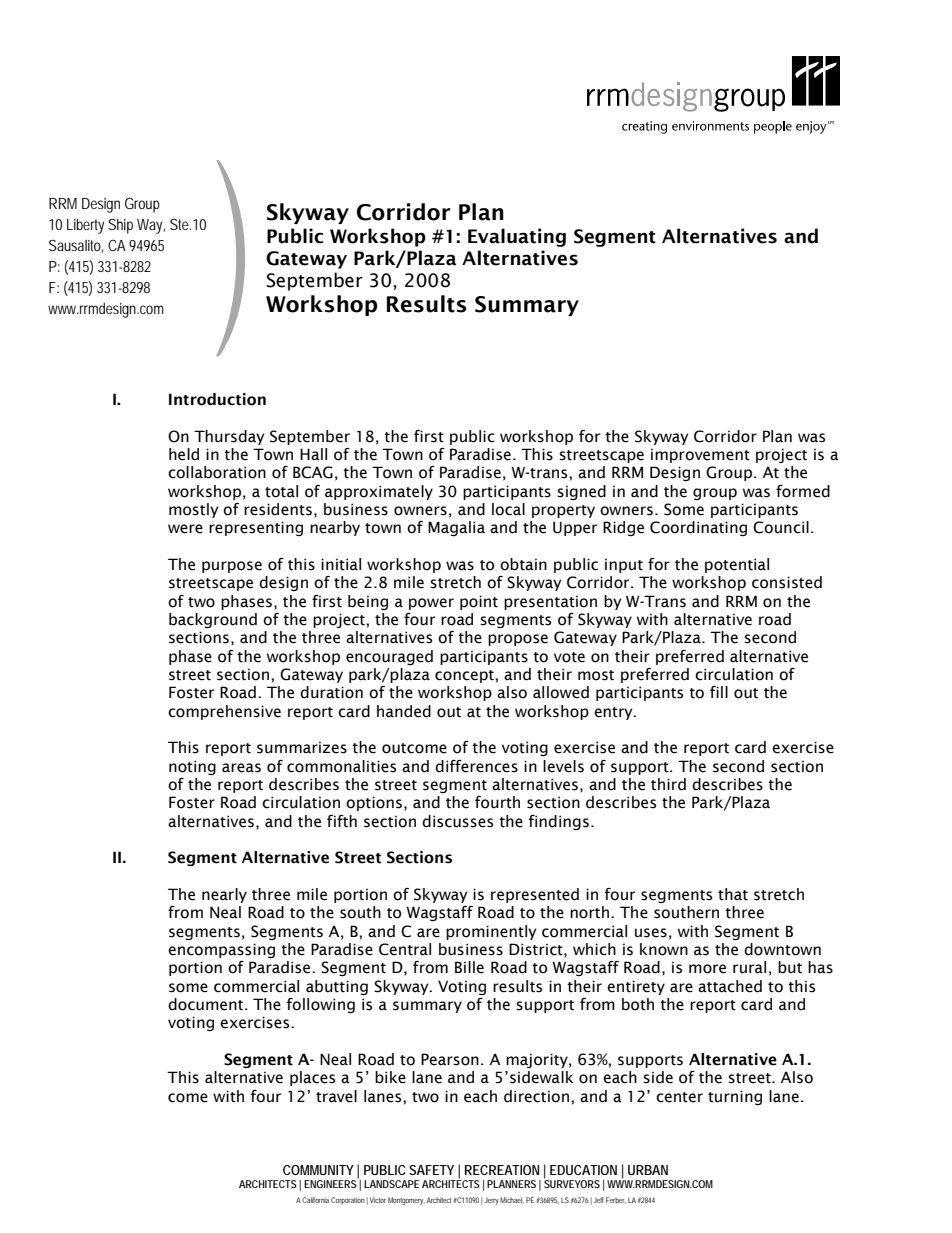  Describe the element at coordinates (404, 711) in the screenshot. I see `handed` at that location.
